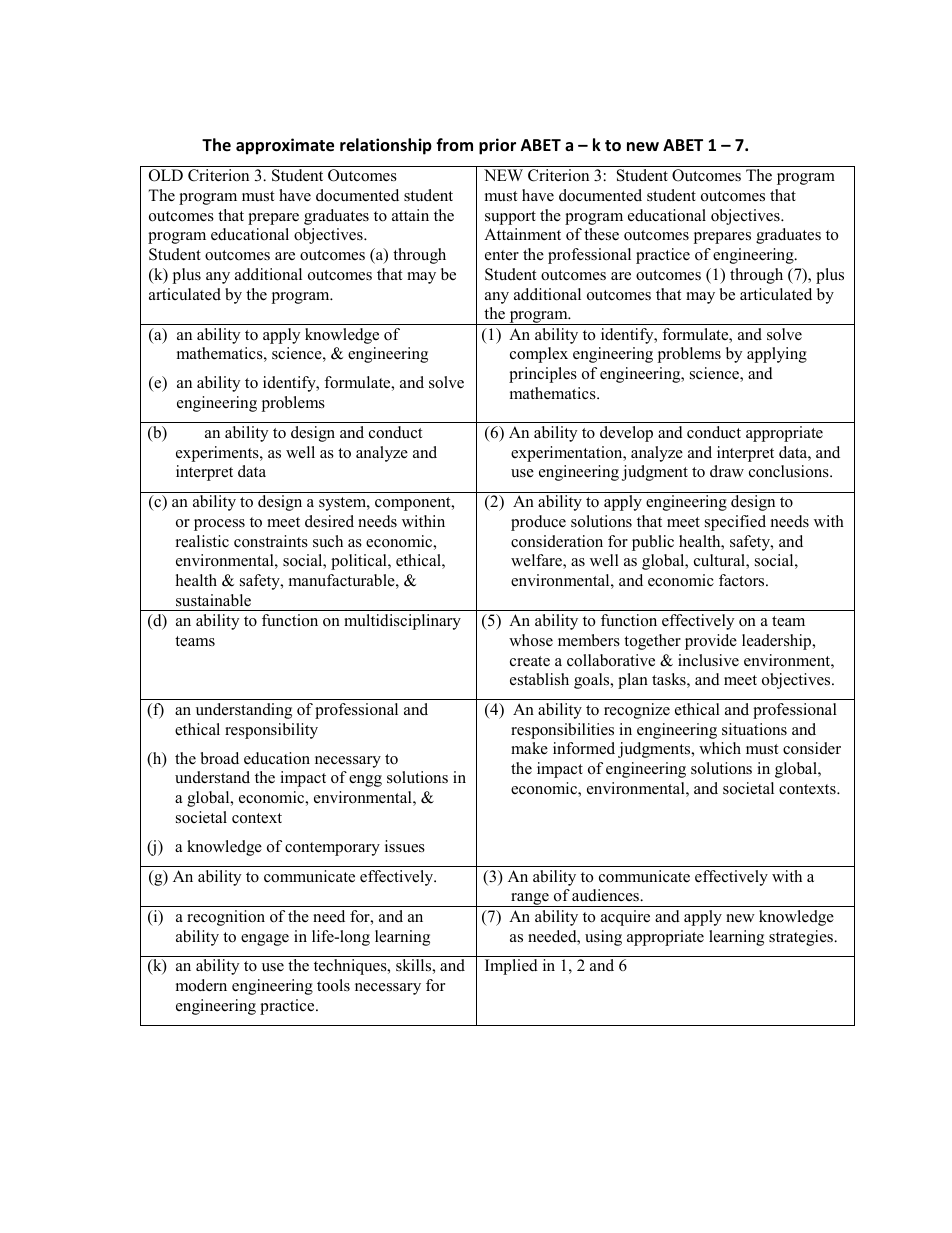 This image has width=952, height=1233. Describe the element at coordinates (802, 938) in the image. I see `strategies` at that location.
